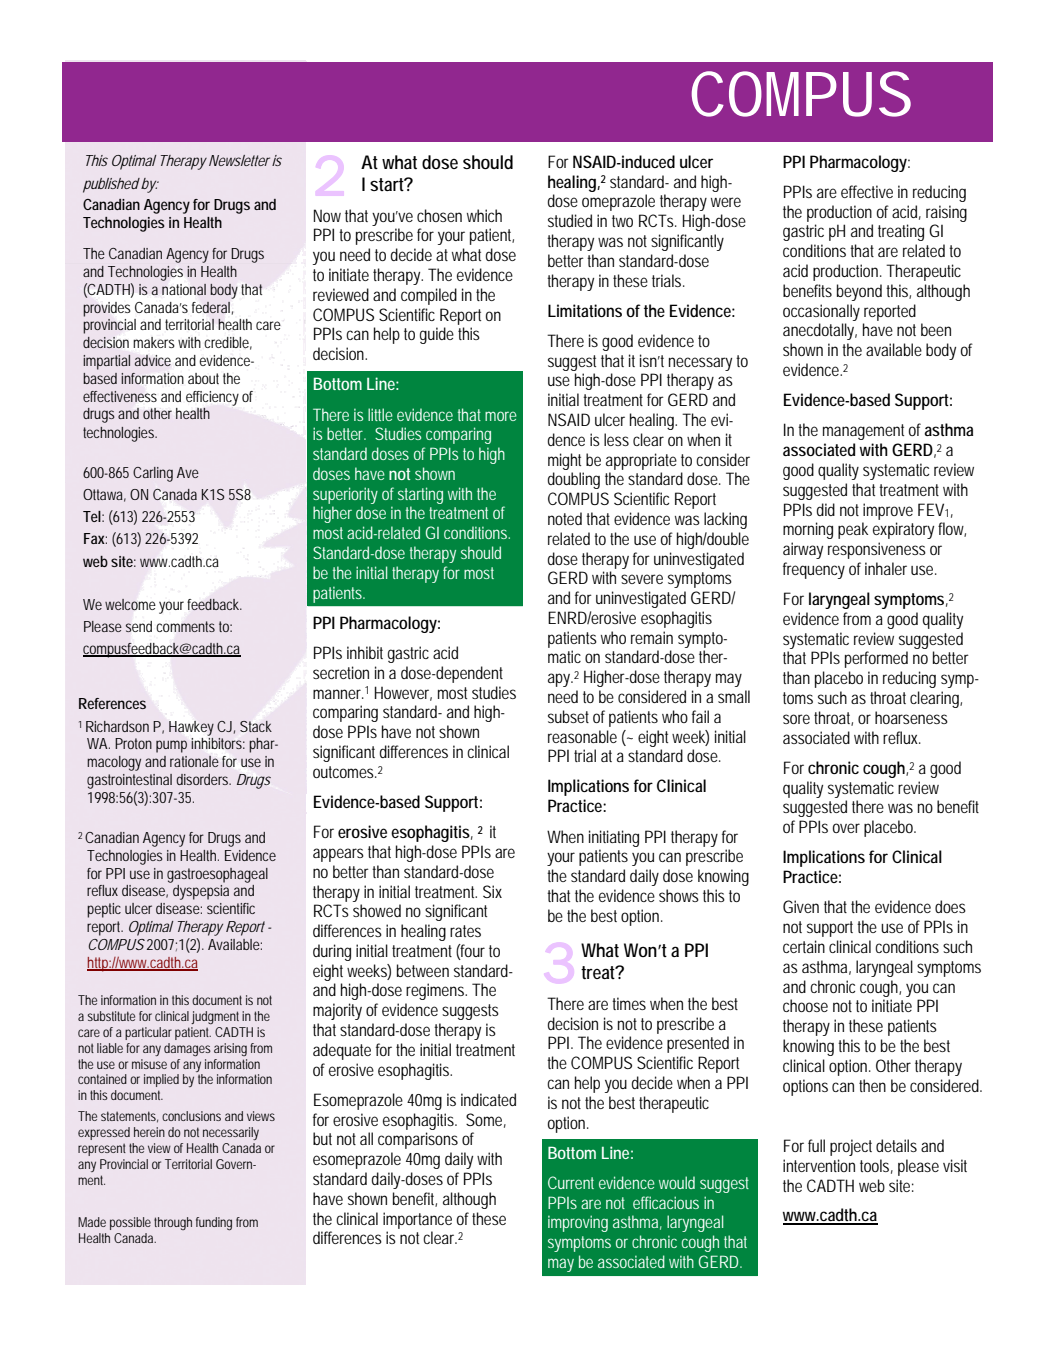 This page has width=1055, height=1366. I want to click on which, so click(484, 215).
